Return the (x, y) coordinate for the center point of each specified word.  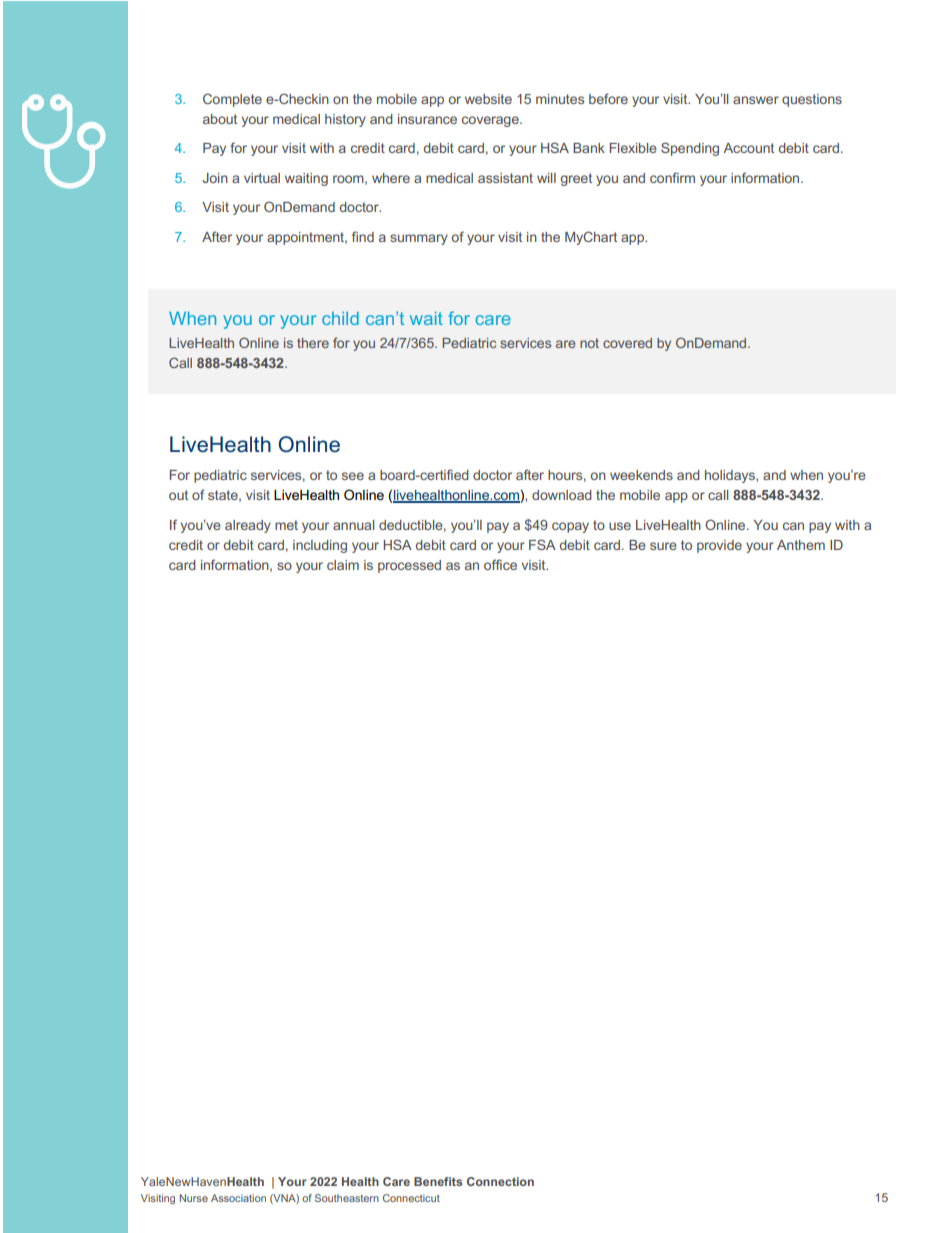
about (220, 119)
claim (343, 565)
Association (238, 1198)
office (500, 564)
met (286, 525)
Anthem (801, 545)
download (562, 495)
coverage (491, 121)
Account (749, 148)
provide (719, 546)
